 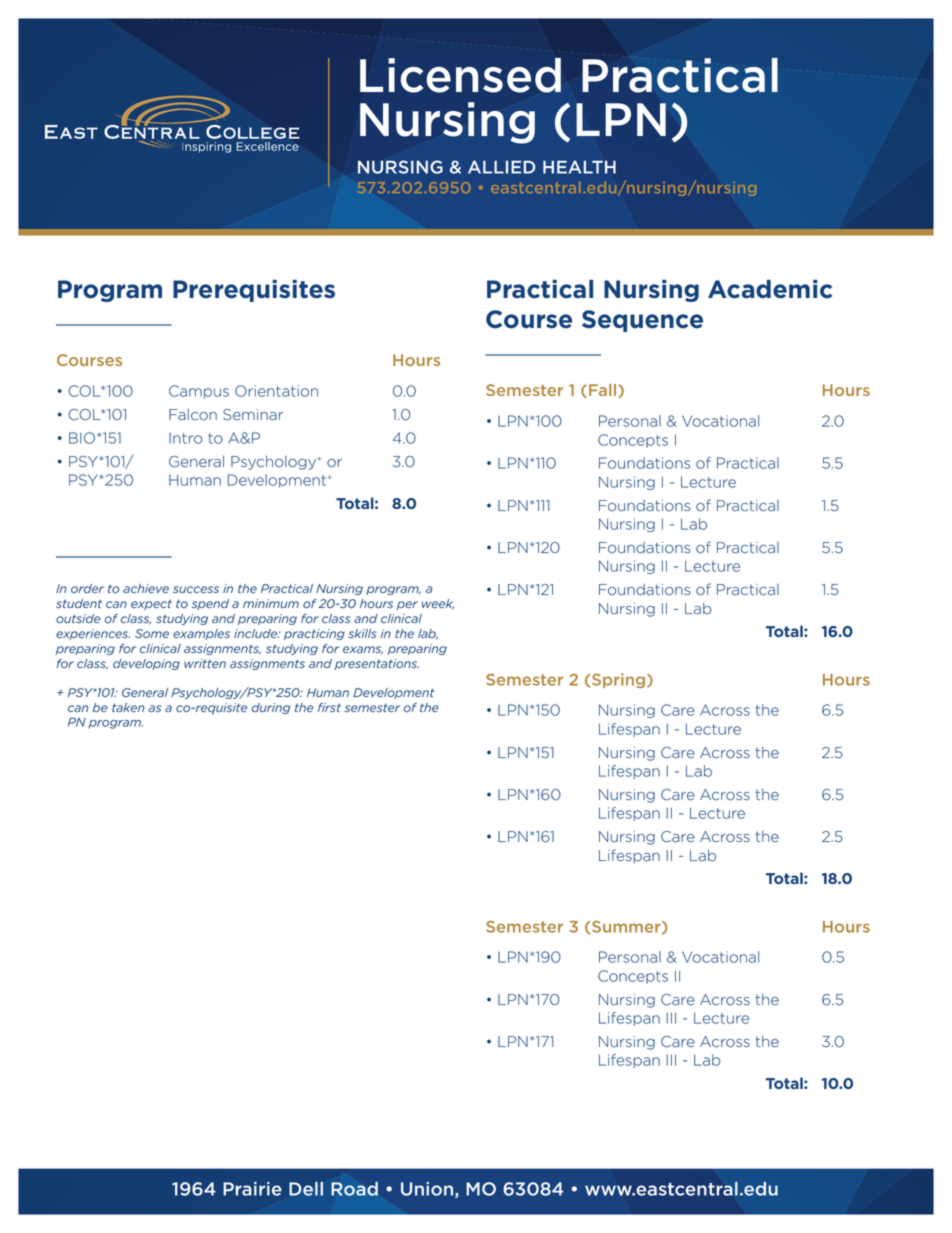 What do you see at coordinates (460, 75) in the document?
I see `Licensed` at bounding box center [460, 75].
